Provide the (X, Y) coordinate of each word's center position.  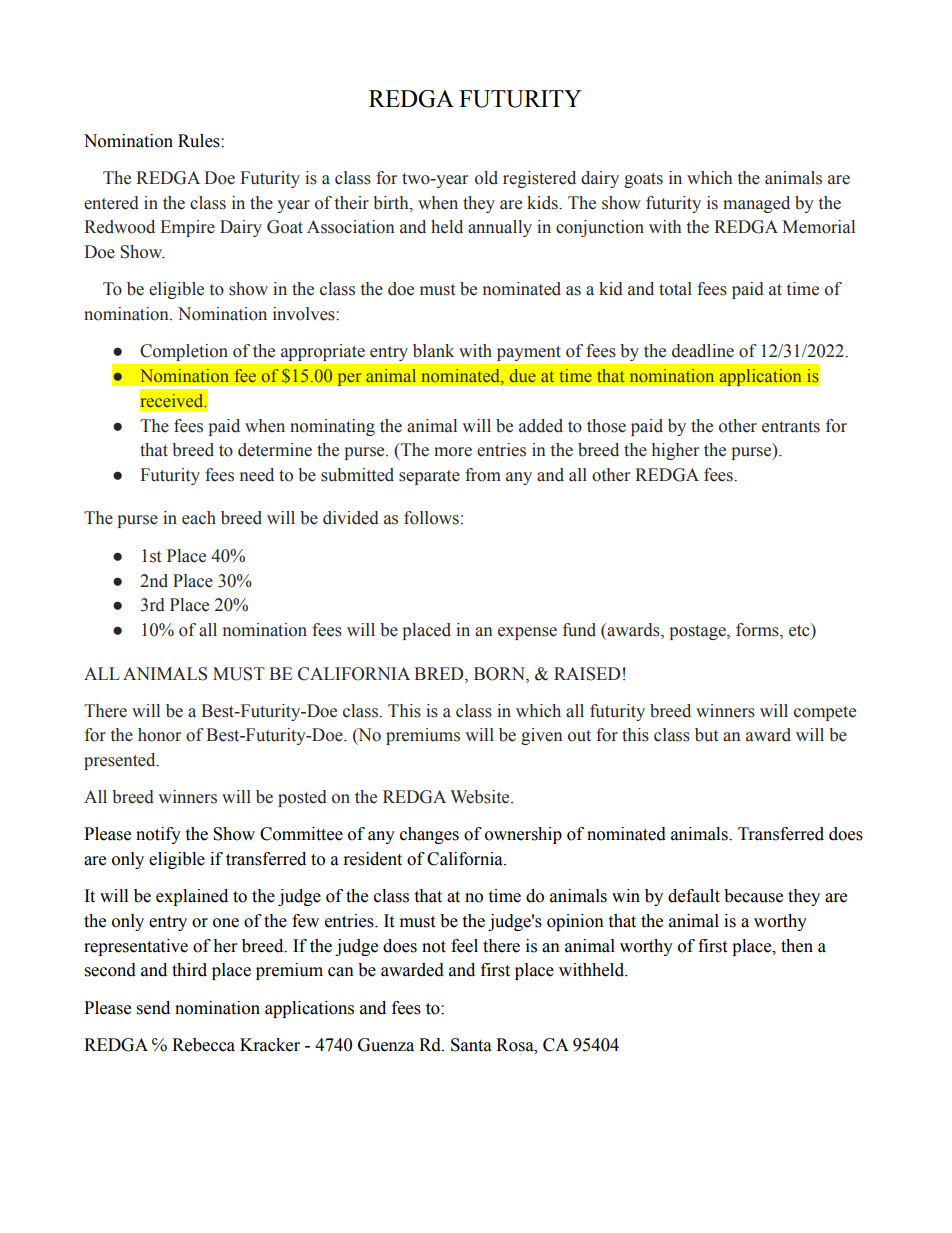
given (541, 736)
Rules (200, 141)
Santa (471, 1045)
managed (756, 204)
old (486, 178)
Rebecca (203, 1045)
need (257, 475)
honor (159, 735)
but (706, 735)
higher (675, 451)
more (453, 452)
